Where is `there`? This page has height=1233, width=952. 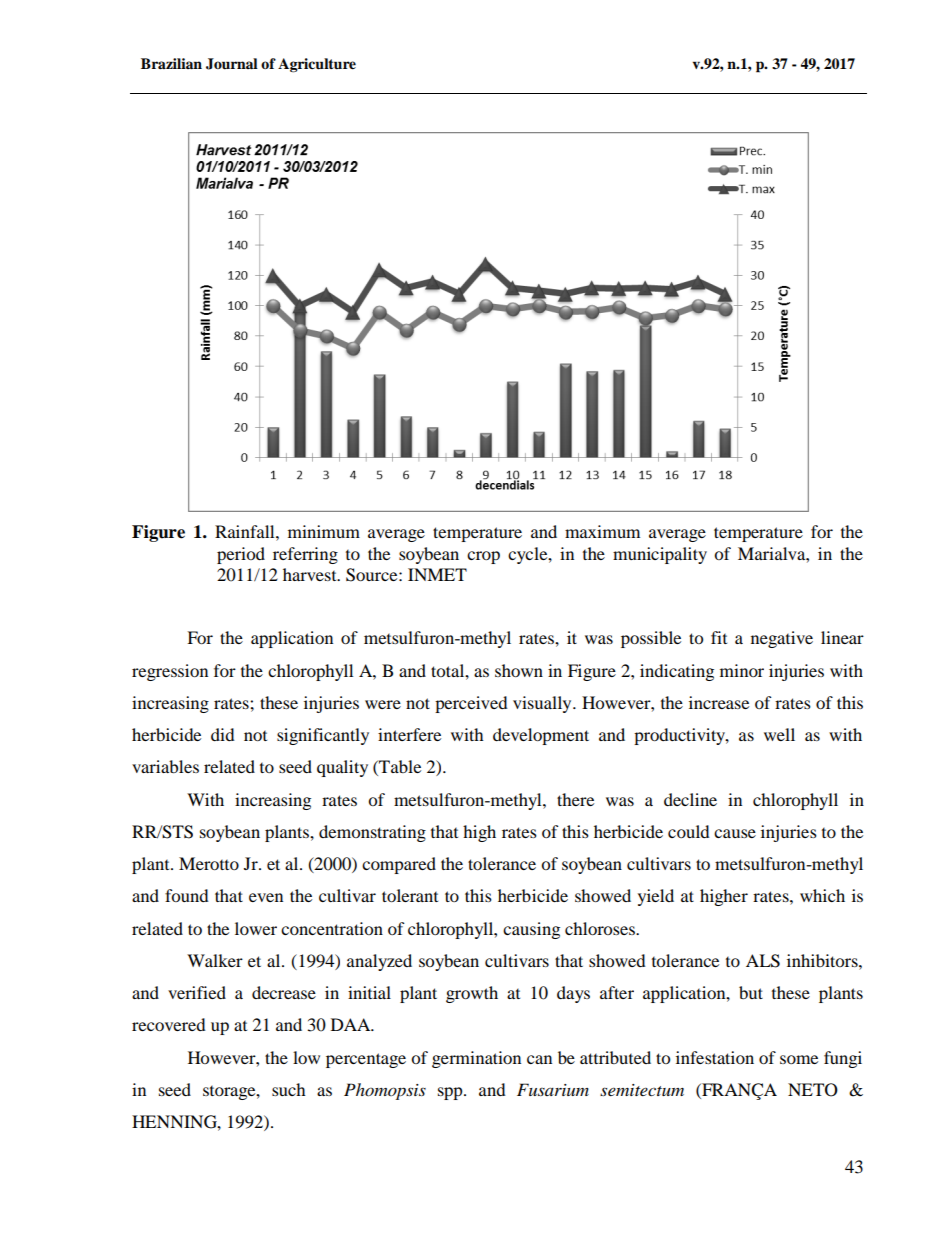
there is located at coordinates (575, 799).
